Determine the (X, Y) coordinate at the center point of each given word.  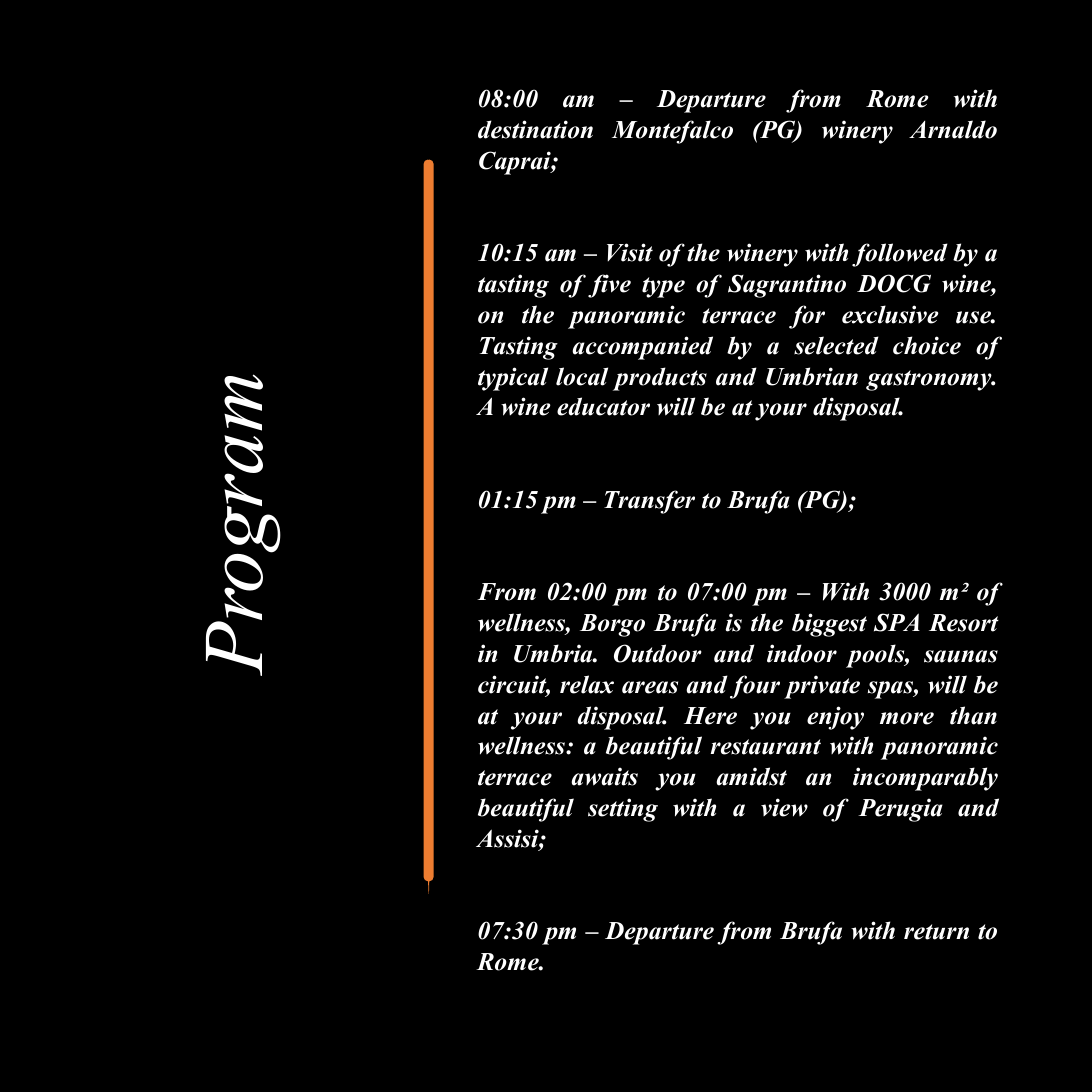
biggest (829, 625)
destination (535, 129)
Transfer (649, 502)
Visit (630, 252)
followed (900, 255)
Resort (964, 623)
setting (623, 810)
